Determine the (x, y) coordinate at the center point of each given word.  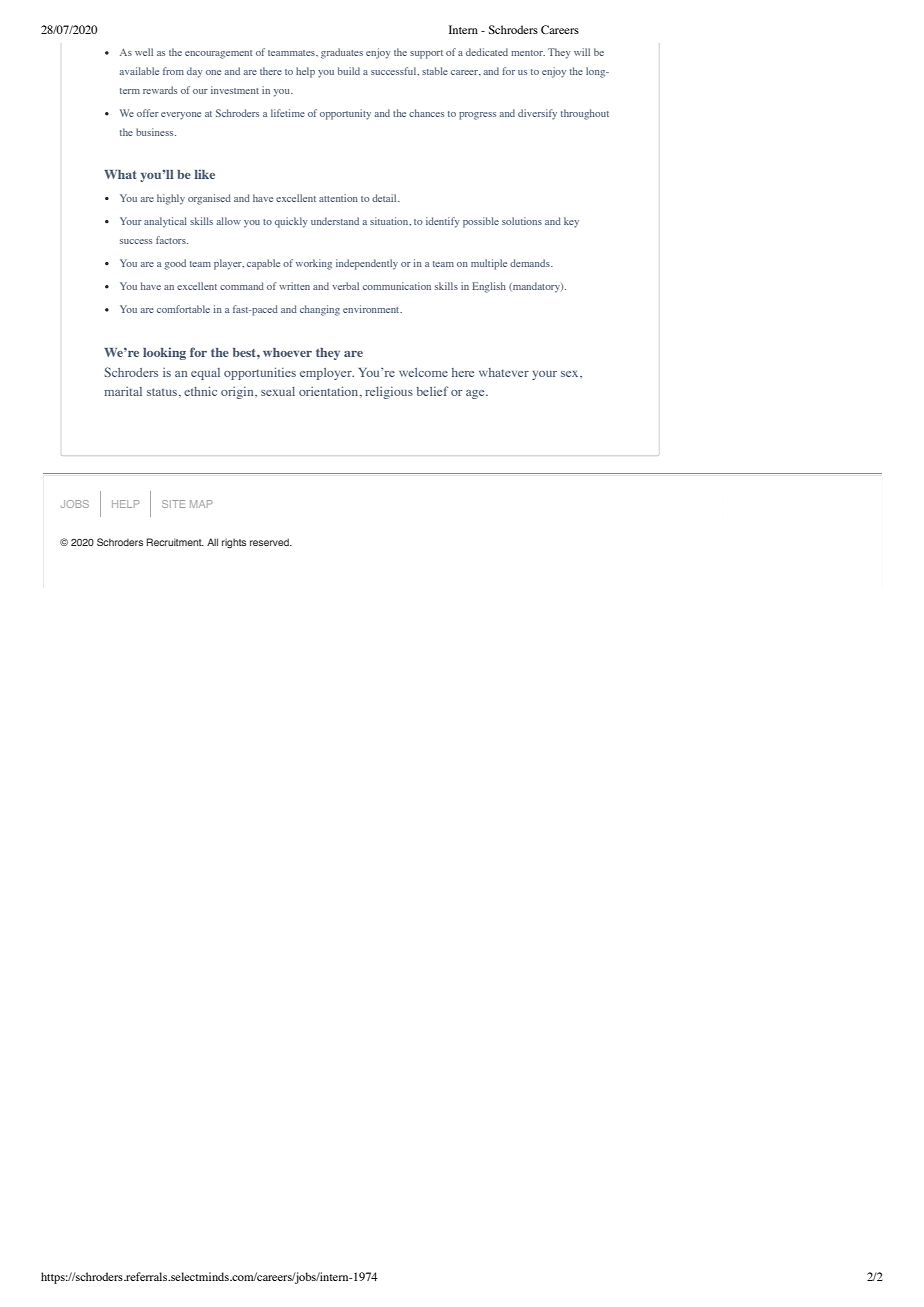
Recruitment (175, 542)
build (349, 71)
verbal (345, 286)
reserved (270, 542)
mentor (528, 53)
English (489, 287)
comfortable (183, 309)
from (173, 71)
